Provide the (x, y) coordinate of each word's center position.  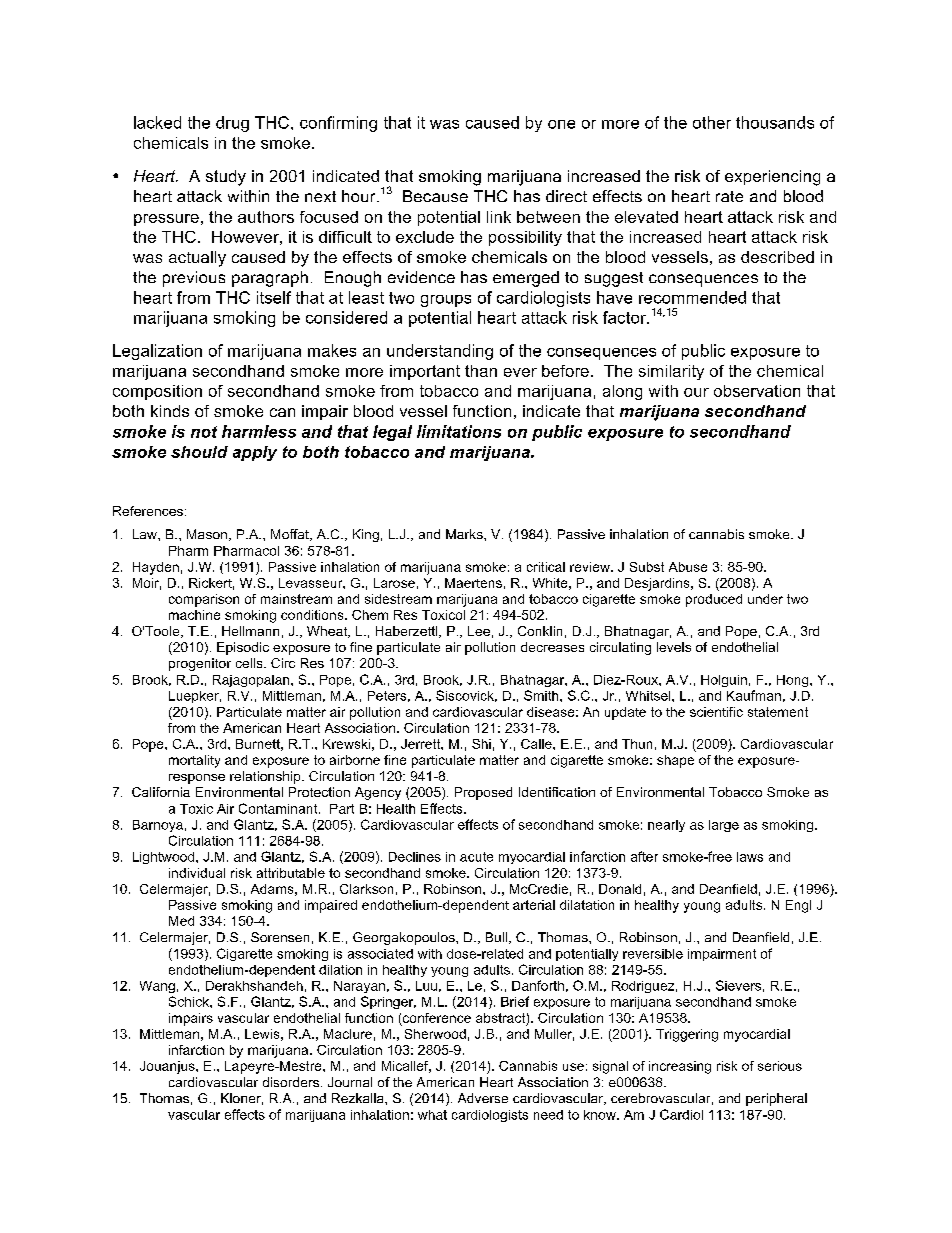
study (226, 178)
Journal (350, 1082)
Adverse (483, 1098)
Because (435, 196)
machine (194, 615)
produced (714, 600)
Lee (479, 631)
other (712, 122)
